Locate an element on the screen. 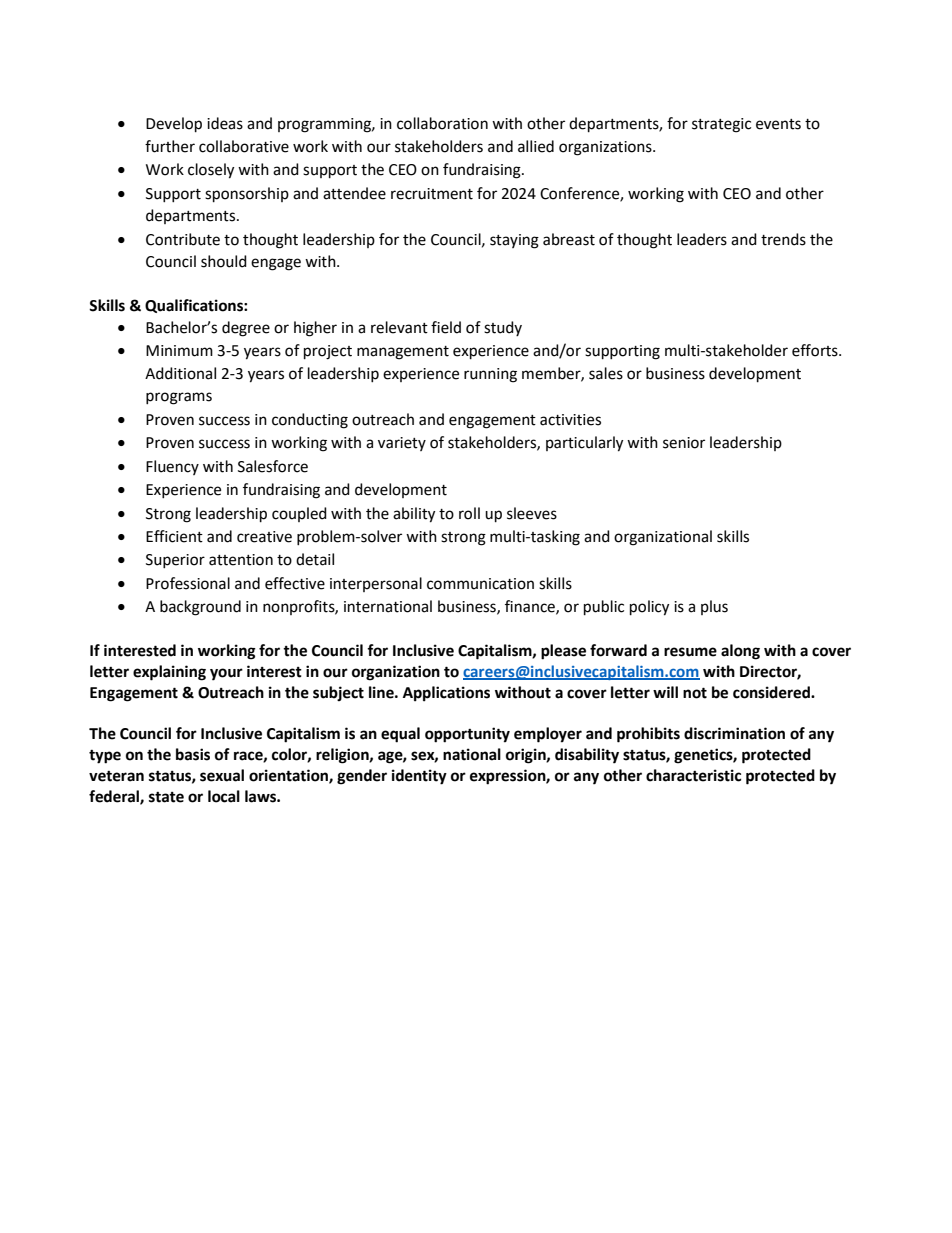 This screenshot has height=1233, width=952. identity is located at coordinates (419, 777).
